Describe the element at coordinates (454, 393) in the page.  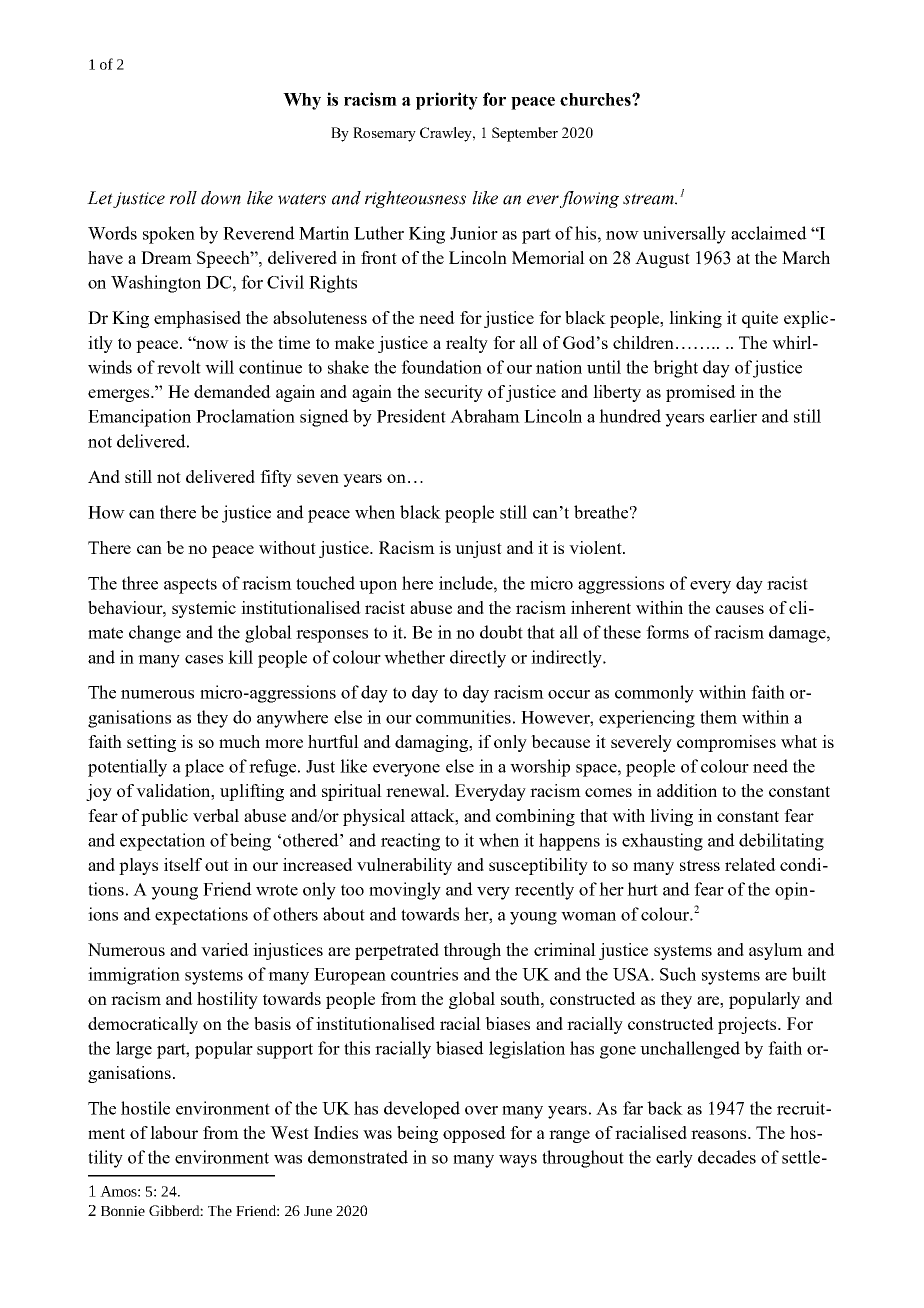
I see `security` at that location.
